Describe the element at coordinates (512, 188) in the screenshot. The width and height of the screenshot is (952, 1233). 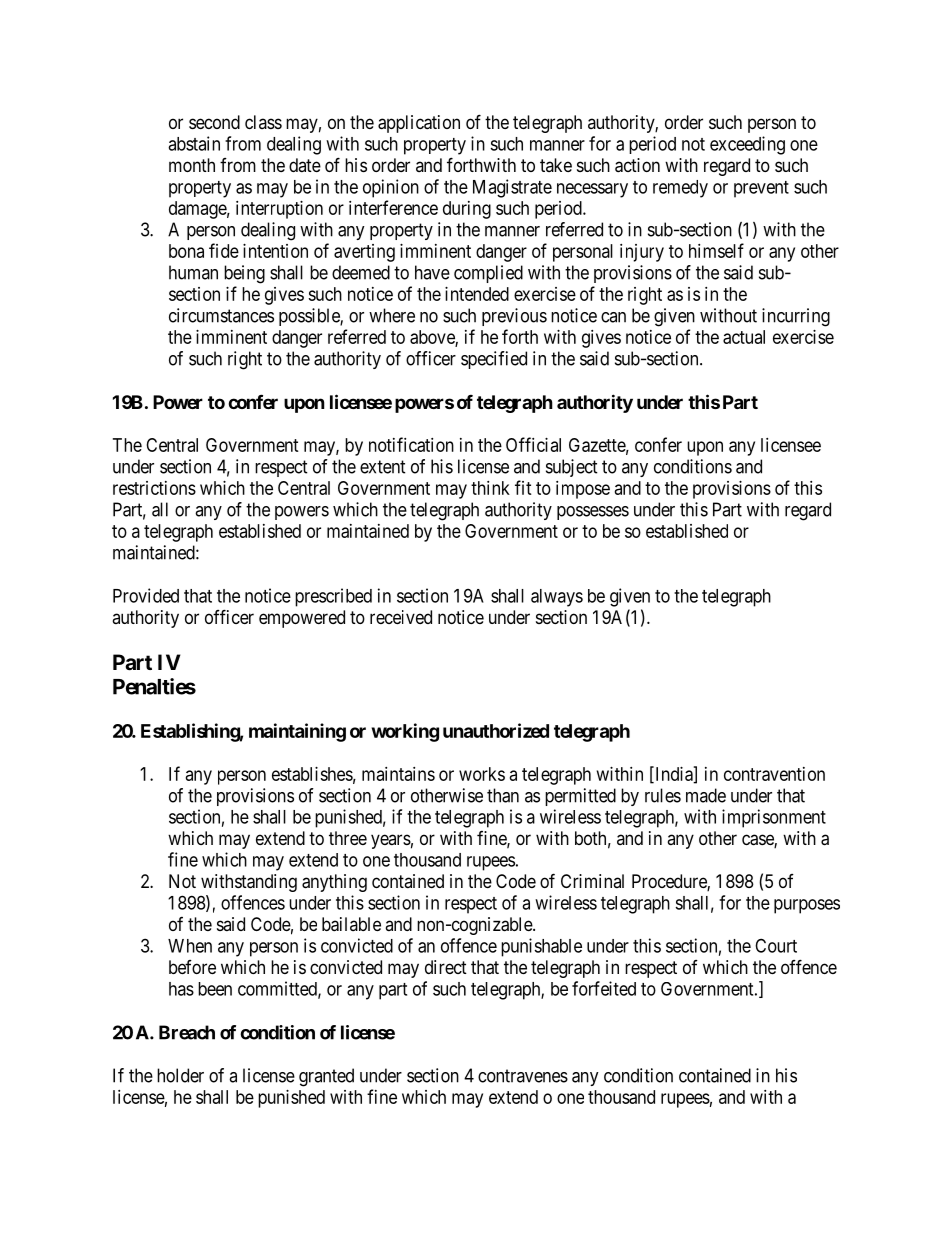
I see `Magistrate` at that location.
